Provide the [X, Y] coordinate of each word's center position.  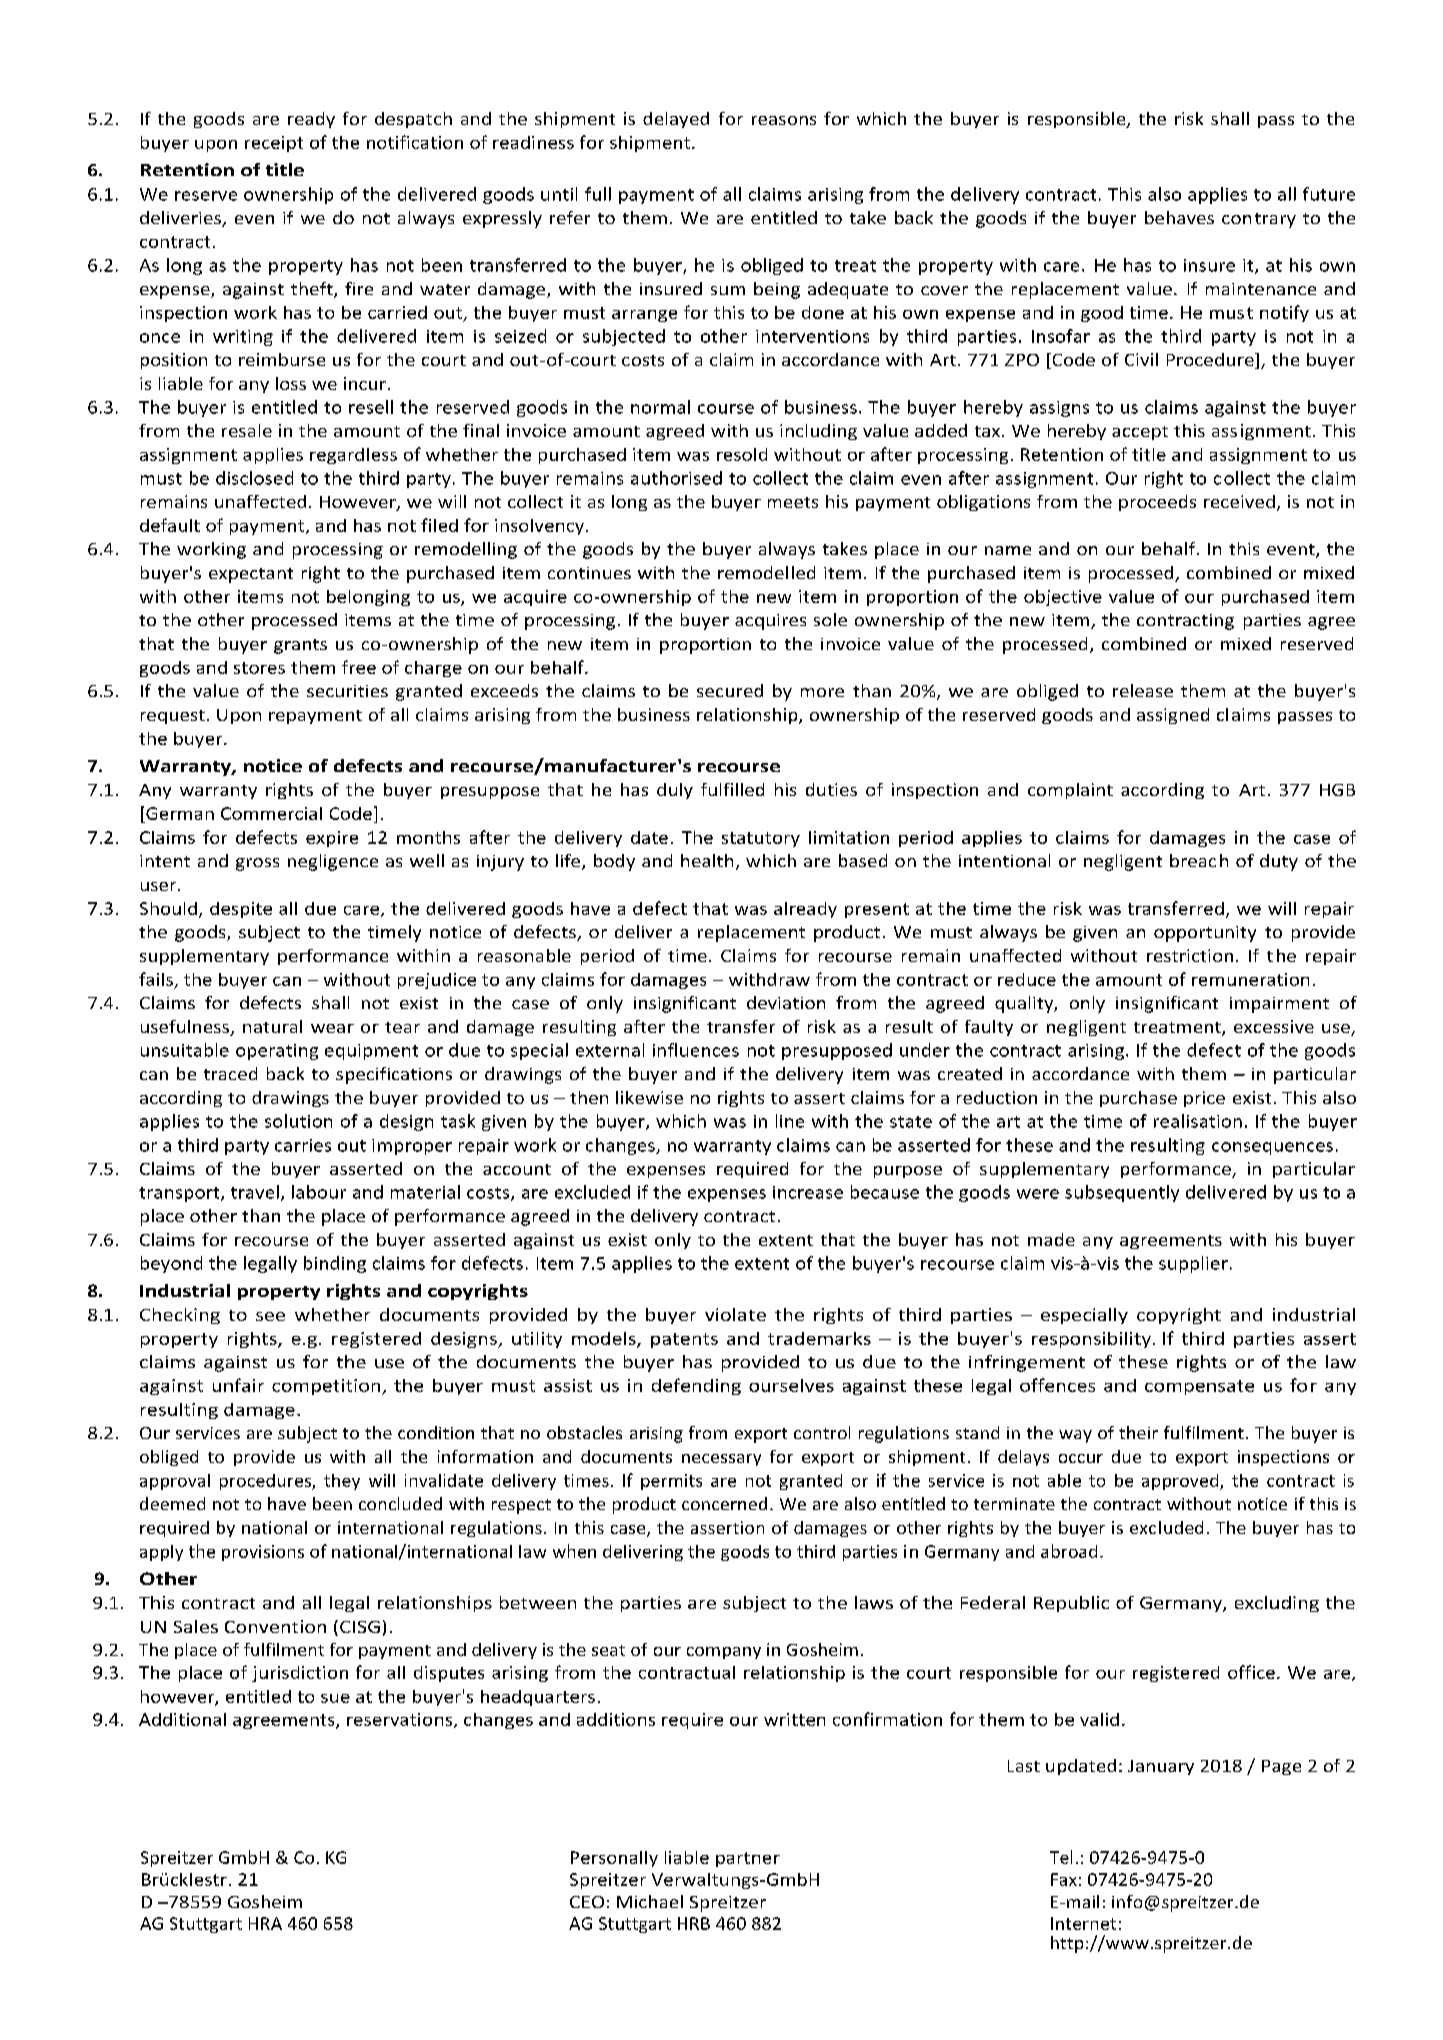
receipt [274, 144]
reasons [784, 120]
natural [272, 1026]
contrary [1259, 220]
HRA [265, 1923]
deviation [786, 1002]
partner [748, 1859]
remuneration [1250, 979]
